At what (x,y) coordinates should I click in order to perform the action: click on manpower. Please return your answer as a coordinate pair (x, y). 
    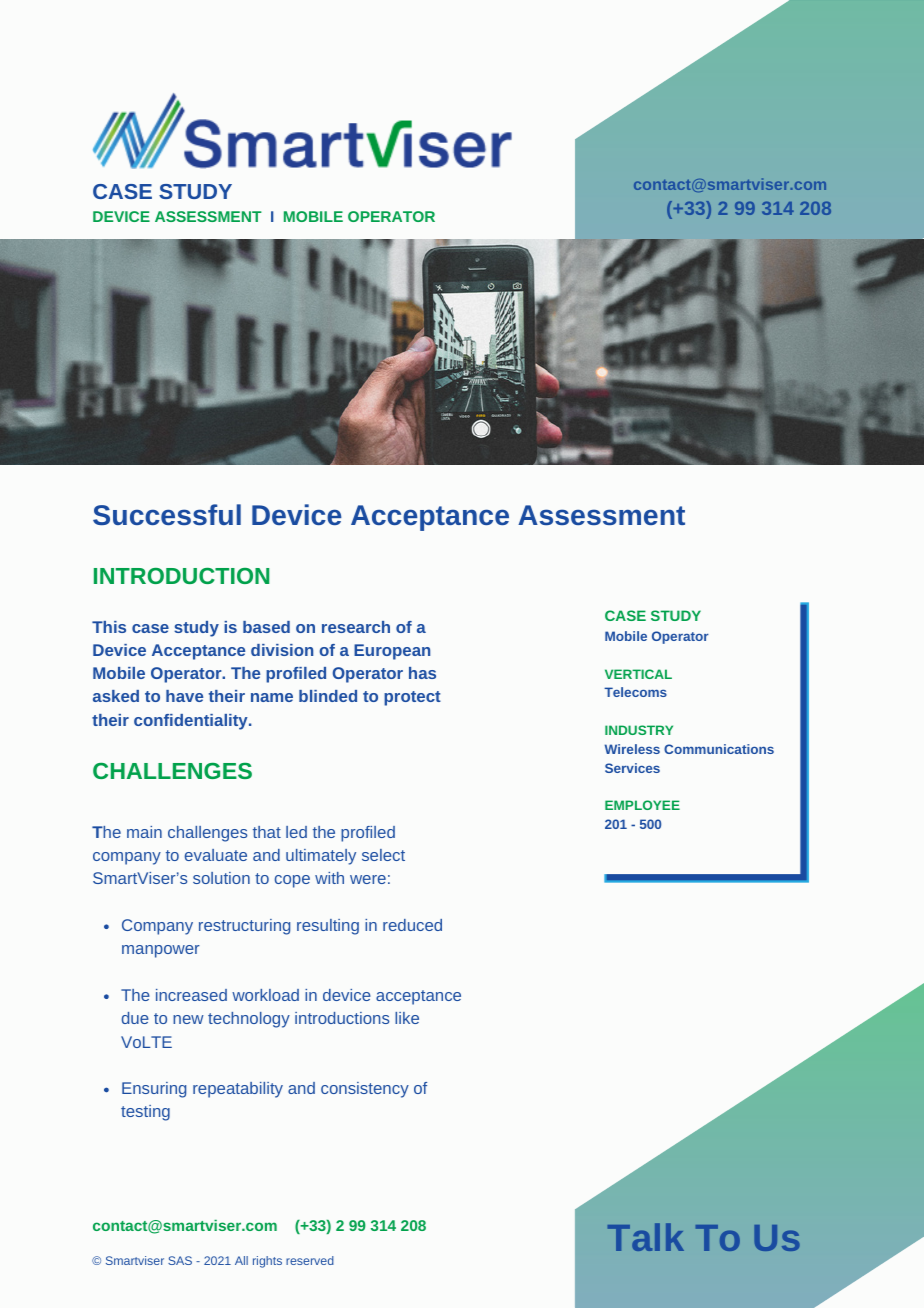
    Looking at the image, I should click on (161, 951).
